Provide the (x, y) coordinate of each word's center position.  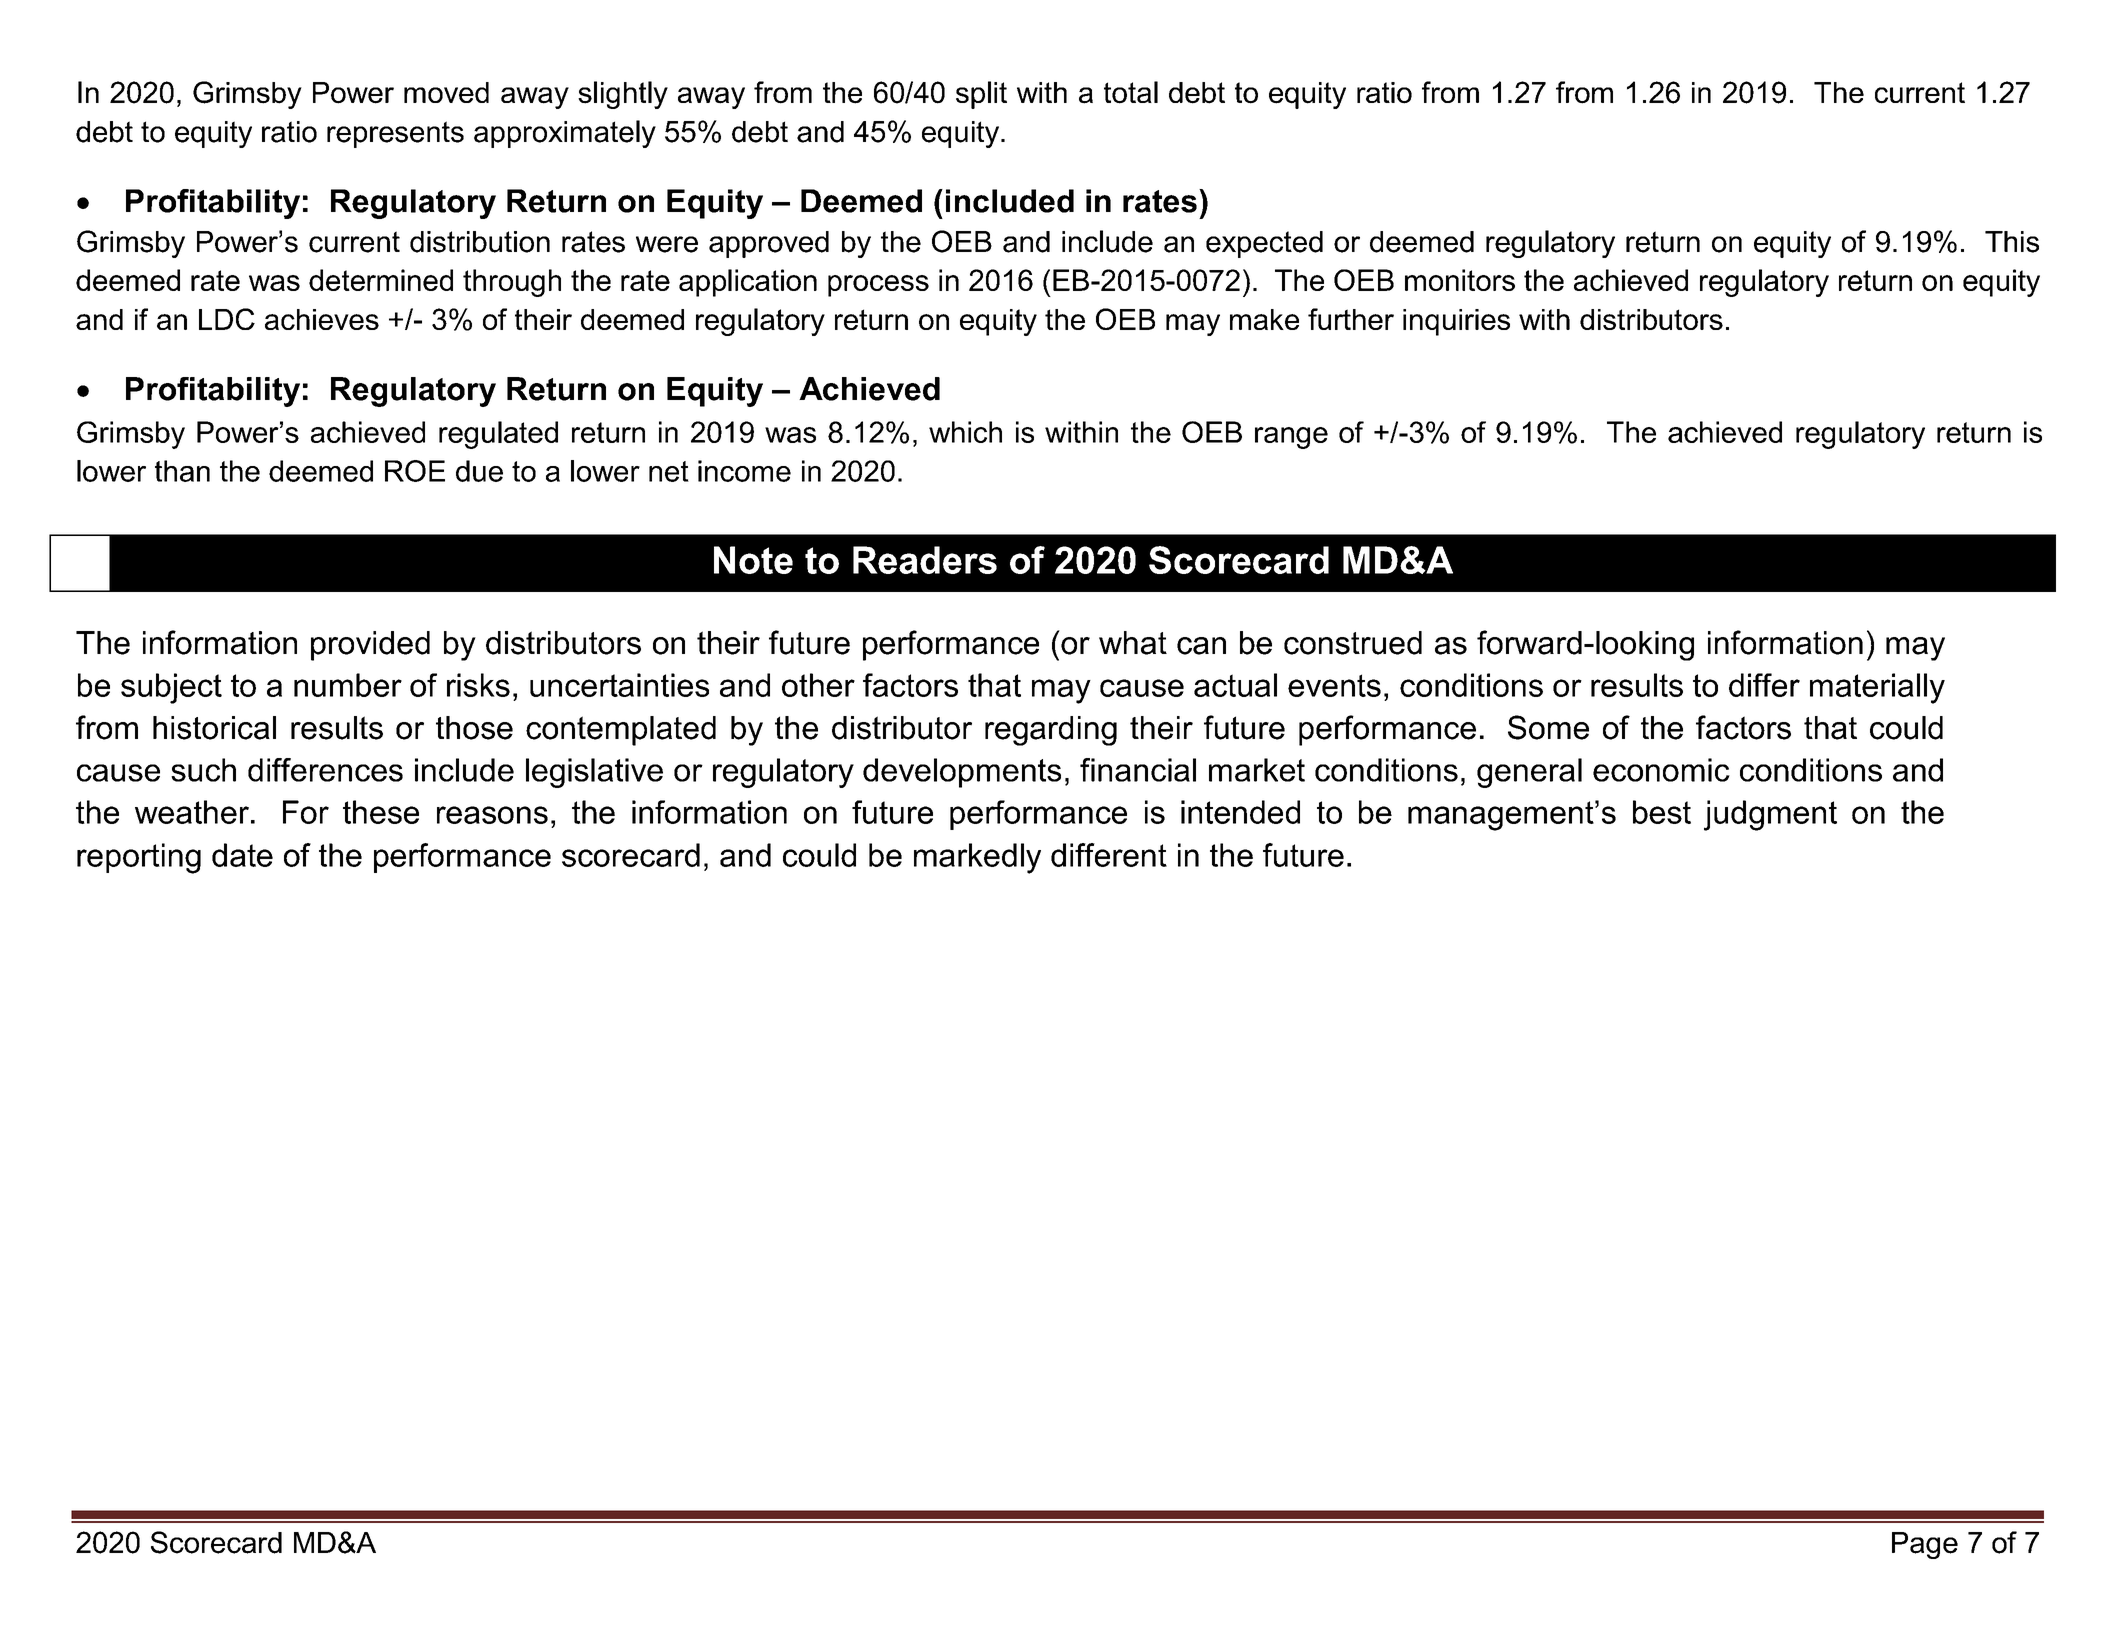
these (381, 812)
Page (1925, 1545)
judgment (1770, 815)
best (1662, 812)
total (1131, 92)
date (242, 855)
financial (1138, 770)
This (2012, 242)
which (965, 432)
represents (395, 134)
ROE (415, 471)
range (1291, 438)
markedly (977, 858)
